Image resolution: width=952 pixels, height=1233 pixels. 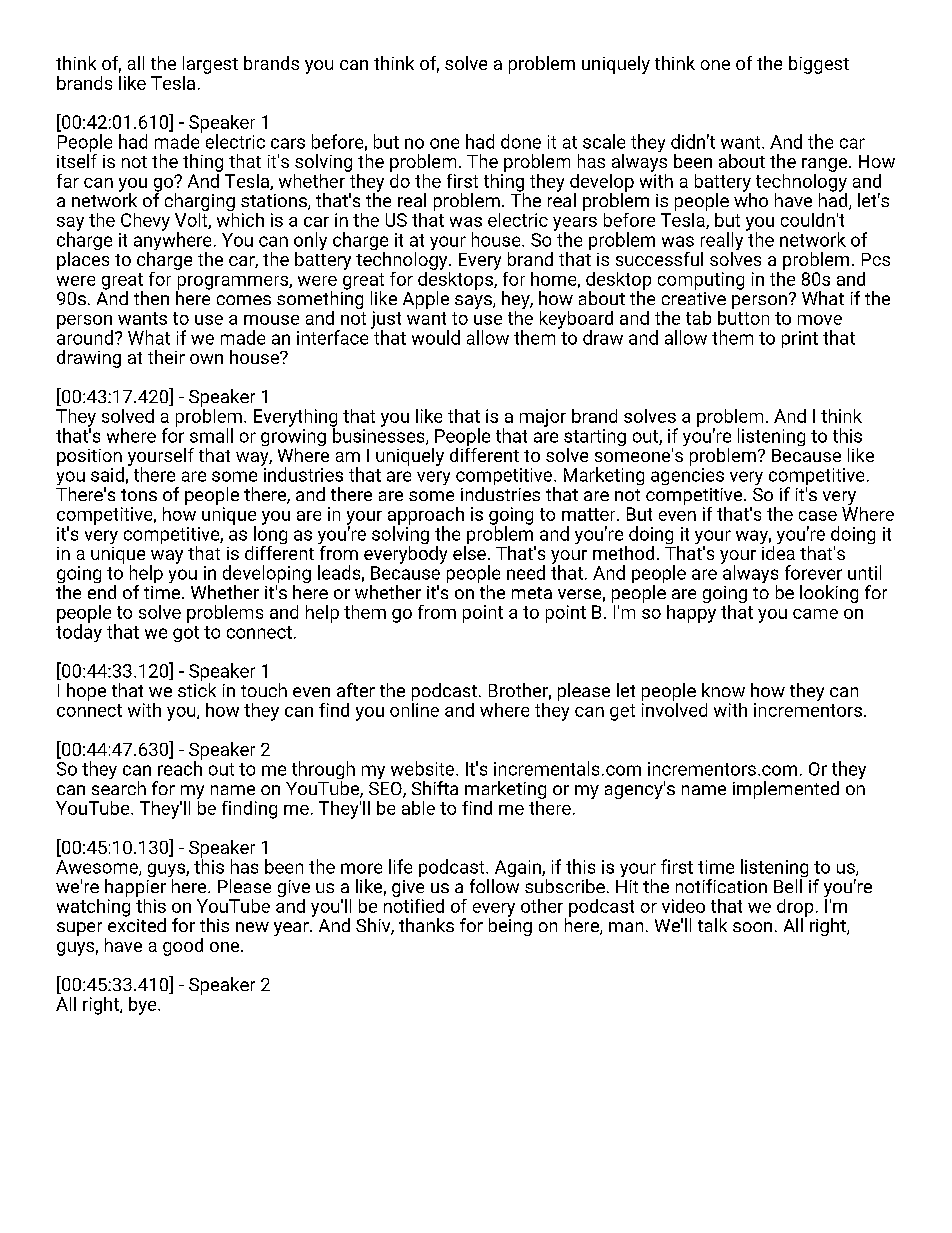 What do you see at coordinates (510, 926) in the screenshot?
I see `being` at bounding box center [510, 926].
